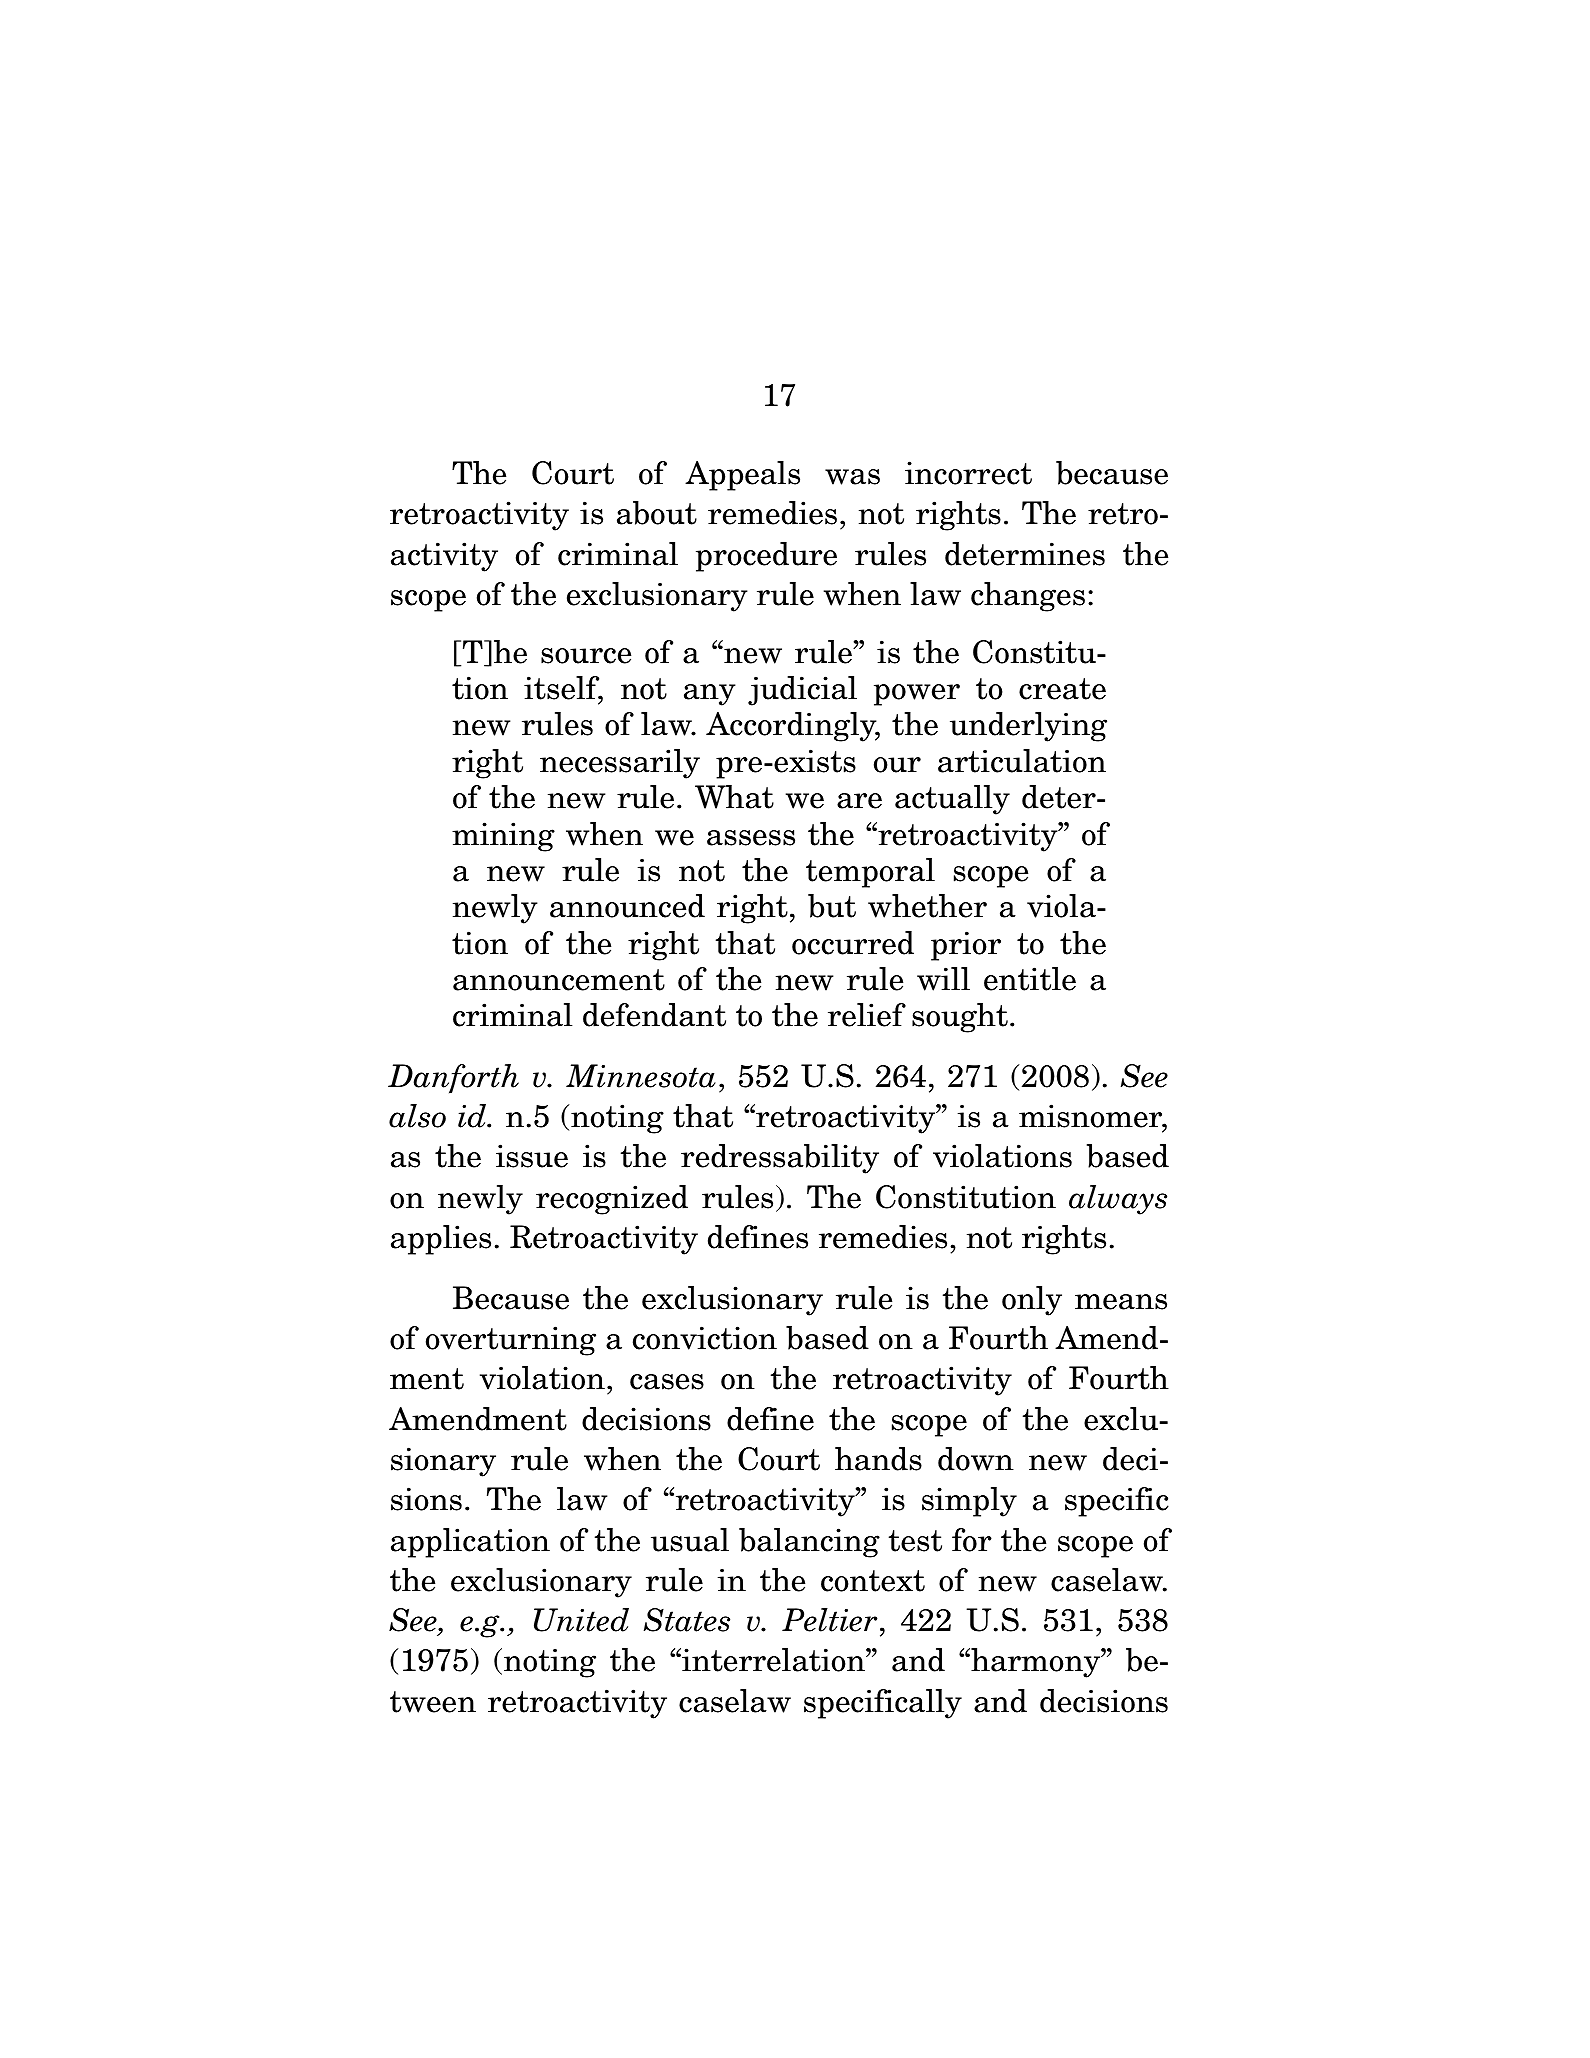 This screenshot has width=1590, height=2058. What do you see at coordinates (586, 656) in the screenshot?
I see `source` at bounding box center [586, 656].
